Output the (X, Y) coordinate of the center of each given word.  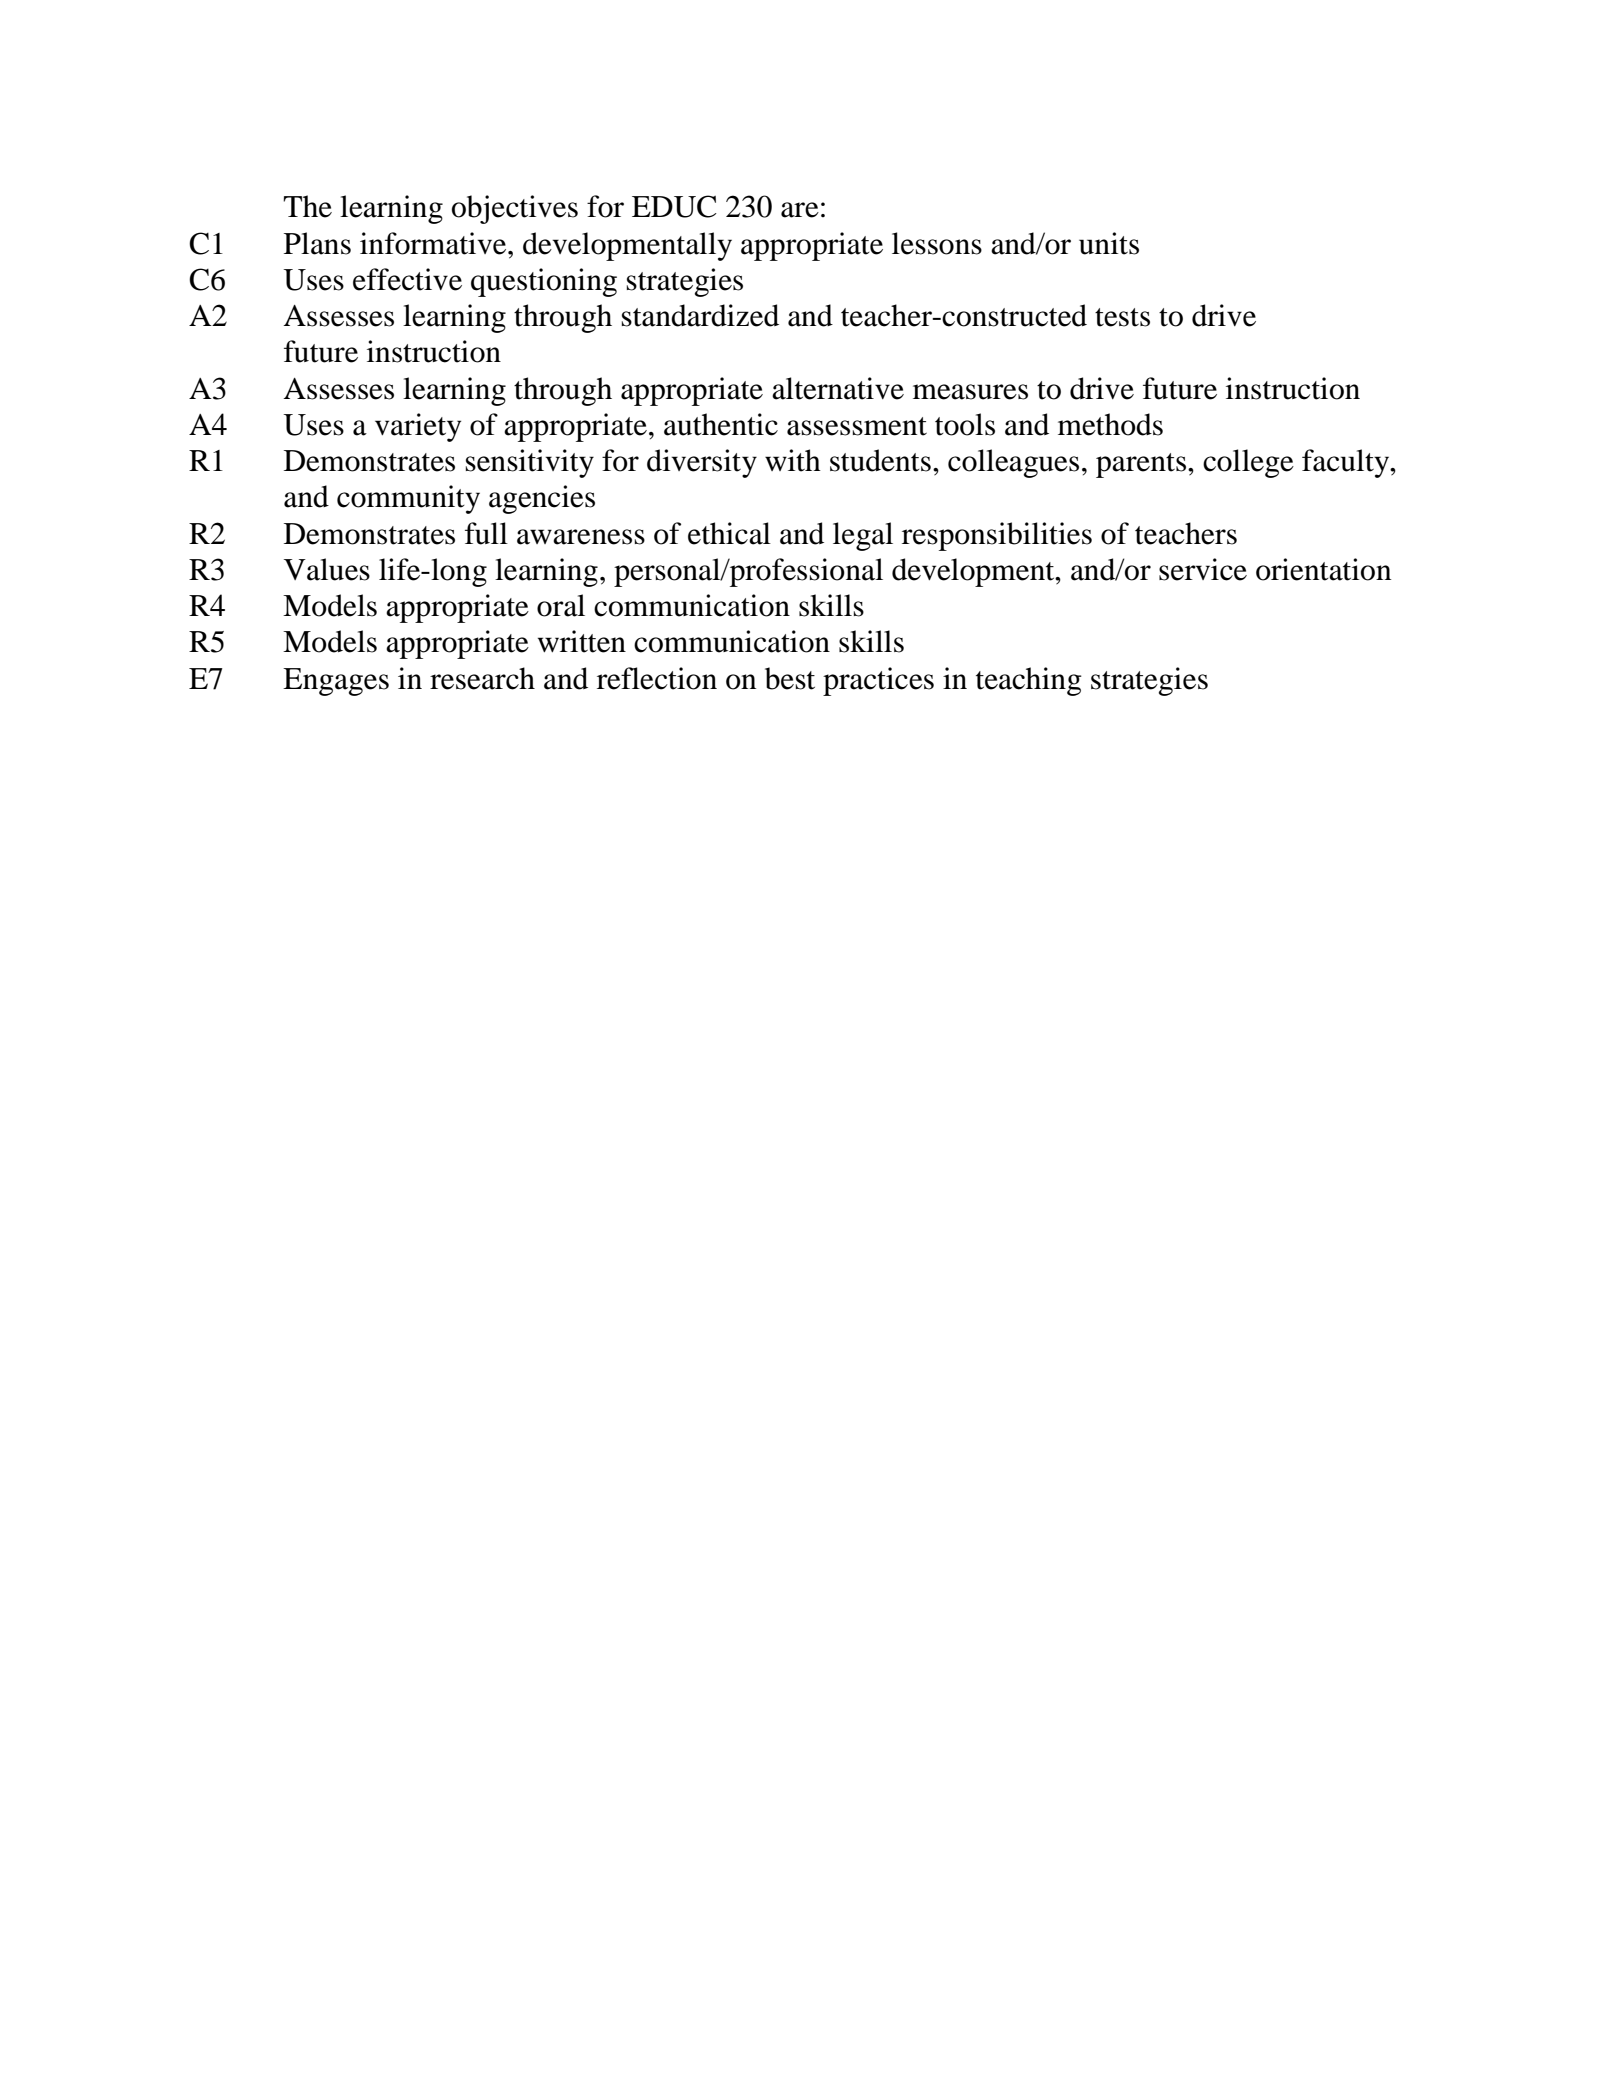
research (482, 678)
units (1109, 243)
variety (418, 427)
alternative (838, 388)
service (1203, 569)
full (486, 533)
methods (1110, 424)
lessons (937, 243)
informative (434, 243)
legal (863, 536)
